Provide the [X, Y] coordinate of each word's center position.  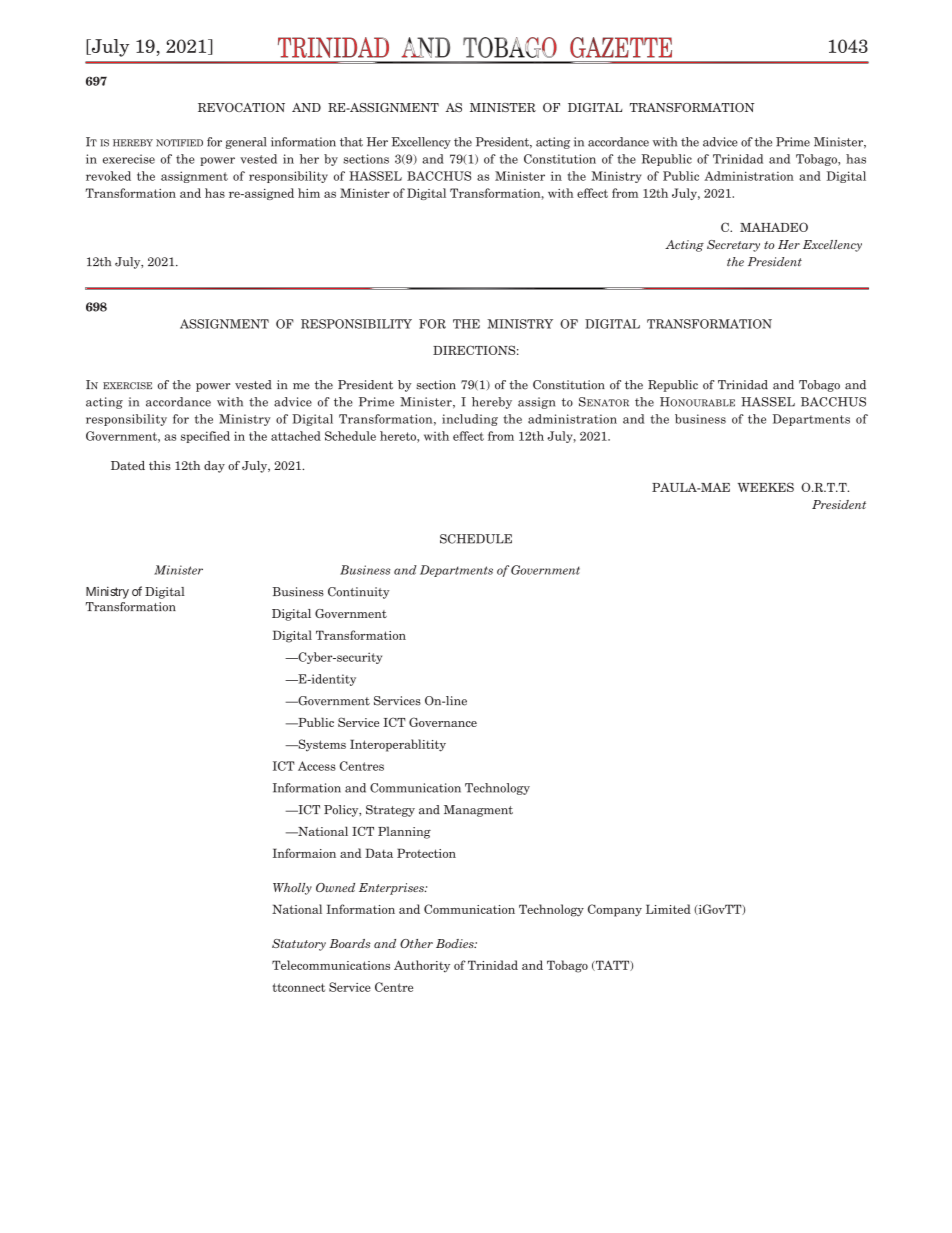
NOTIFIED [179, 143]
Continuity [359, 593]
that [351, 142]
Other [416, 943]
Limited [668, 909]
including [470, 420]
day [214, 467]
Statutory [299, 945]
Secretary [733, 246]
